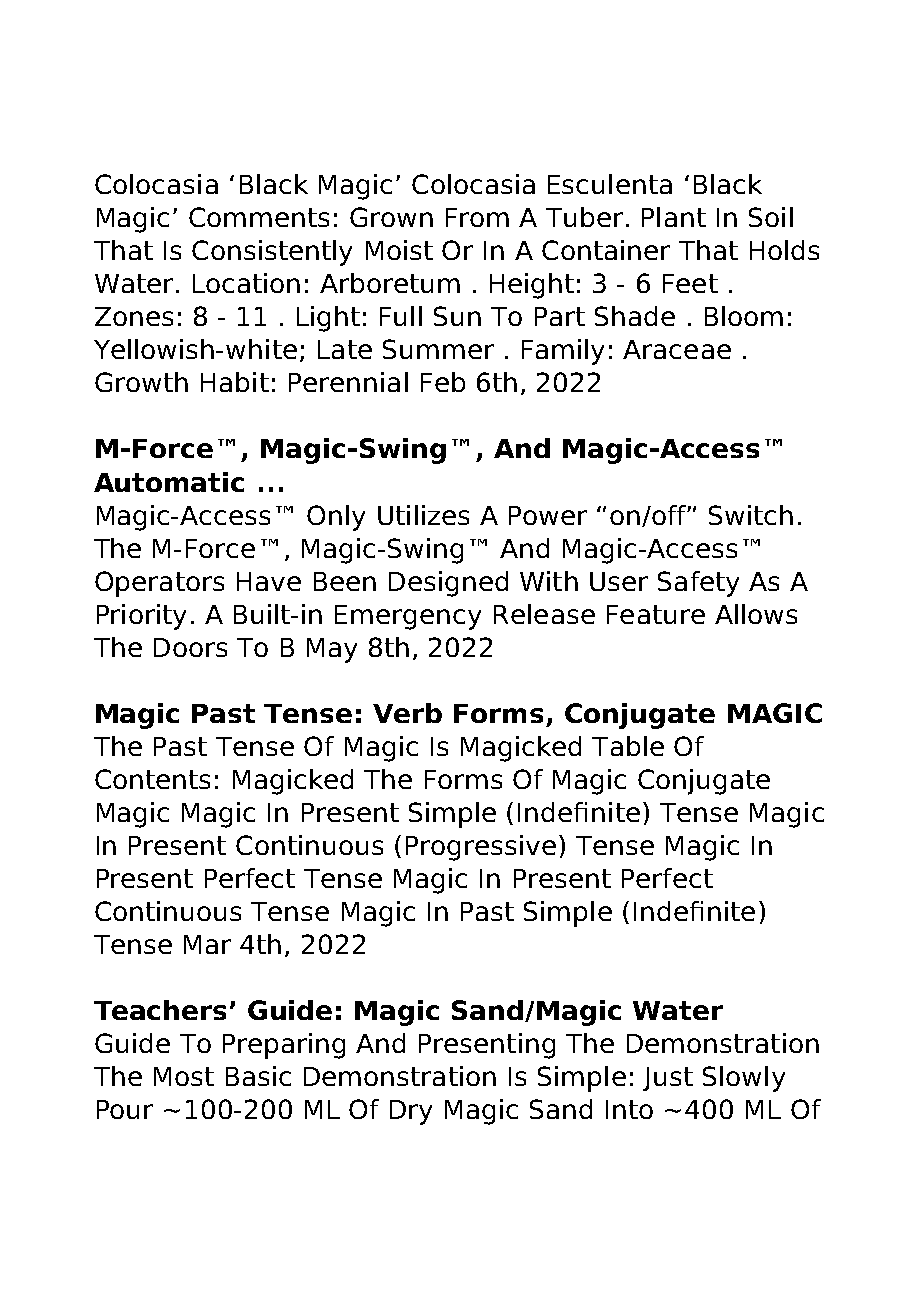 The height and width of the screenshot is (1311, 924). Describe the element at coordinates (677, 349) in the screenshot. I see `Araceae` at that location.
